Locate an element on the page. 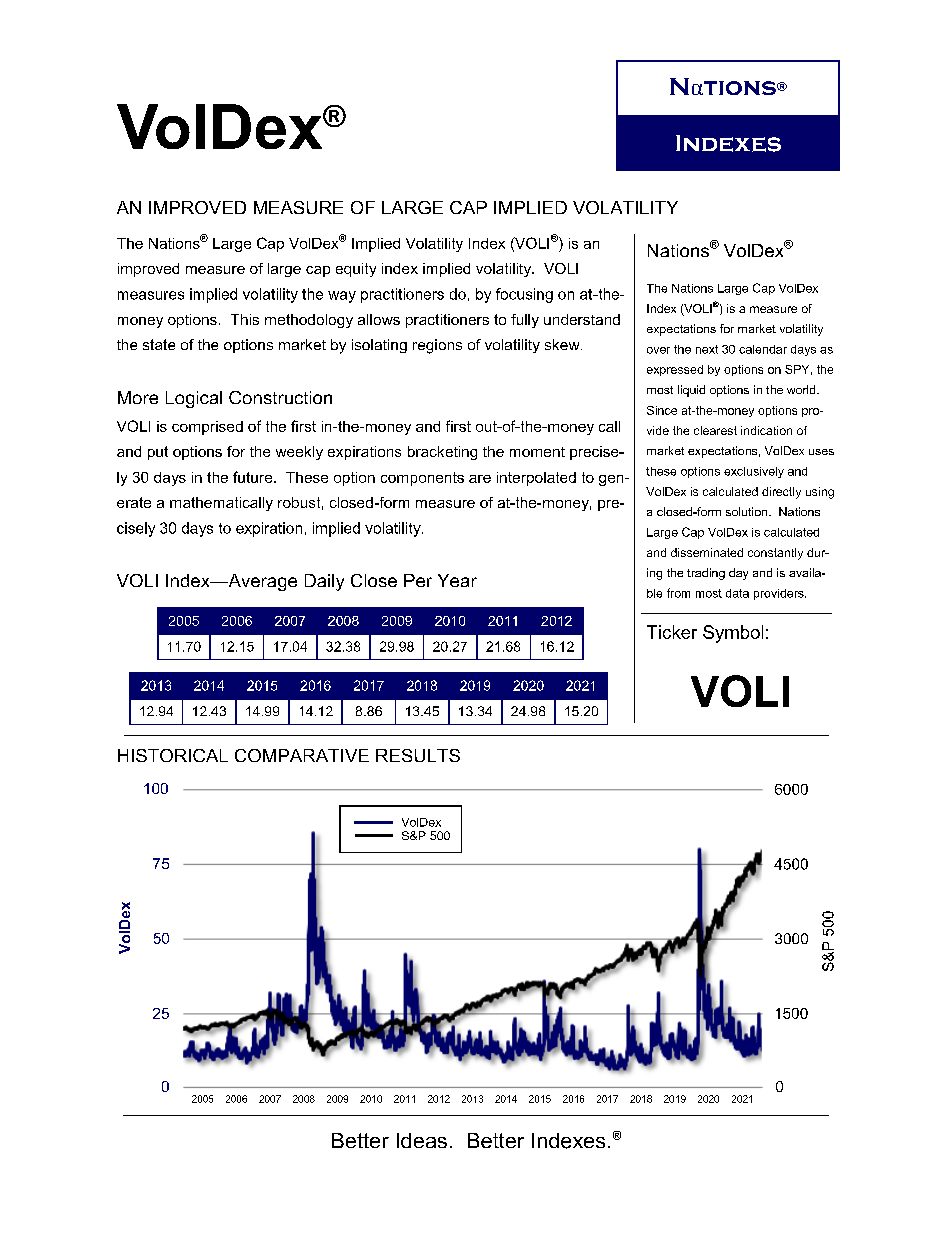  fully is located at coordinates (525, 321).
